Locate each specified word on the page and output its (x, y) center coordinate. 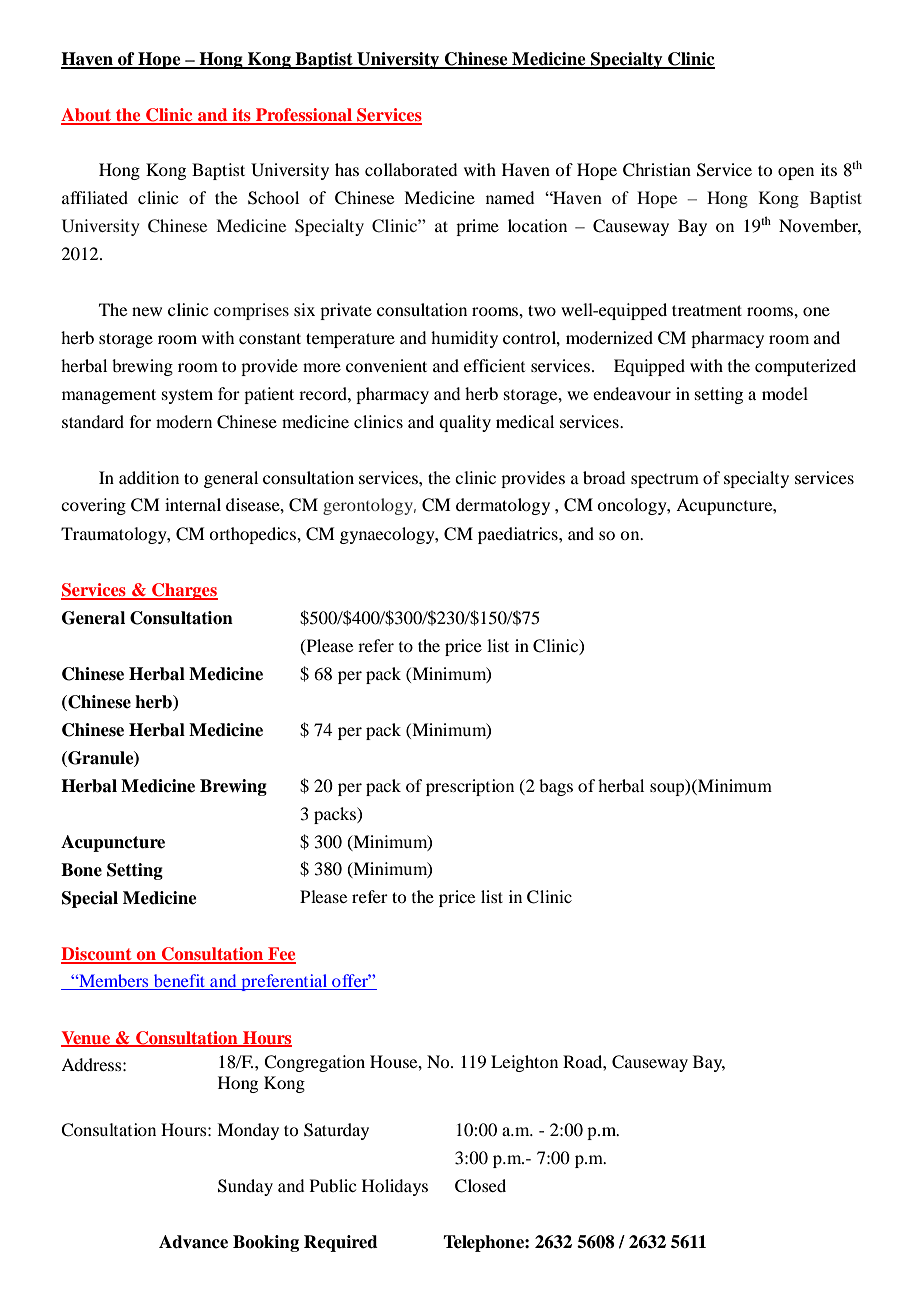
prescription (470, 787)
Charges (184, 591)
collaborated (411, 169)
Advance (193, 1242)
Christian (657, 170)
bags (556, 787)
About (87, 116)
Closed (480, 1186)
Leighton (524, 1063)
